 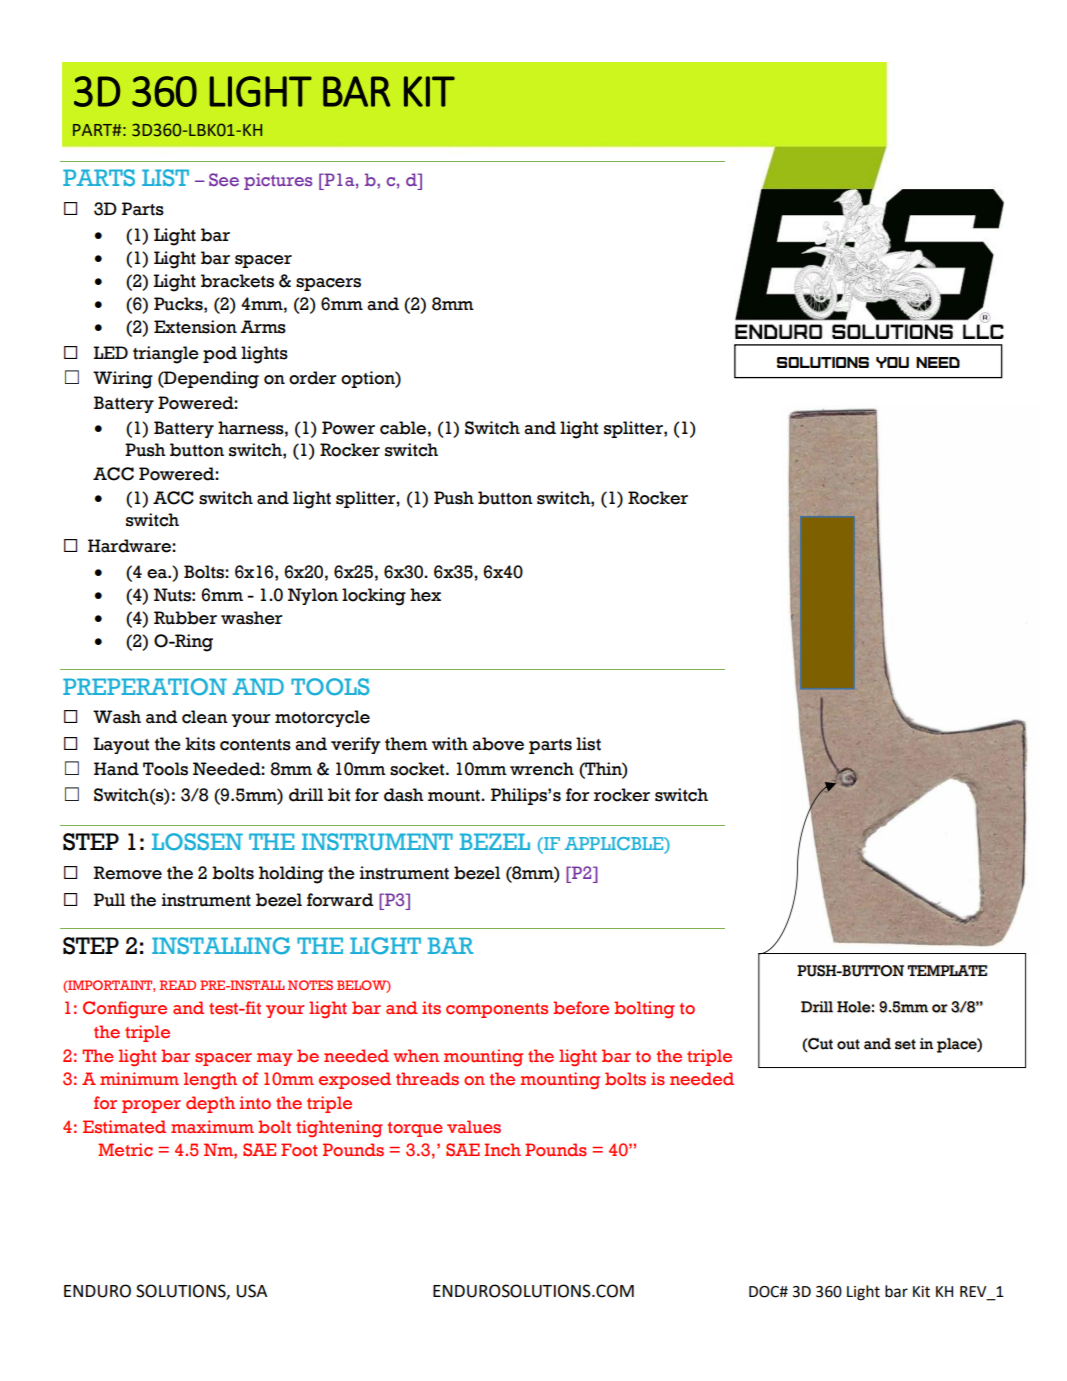 What do you see at coordinates (278, 181) in the screenshot?
I see `pictures` at bounding box center [278, 181].
